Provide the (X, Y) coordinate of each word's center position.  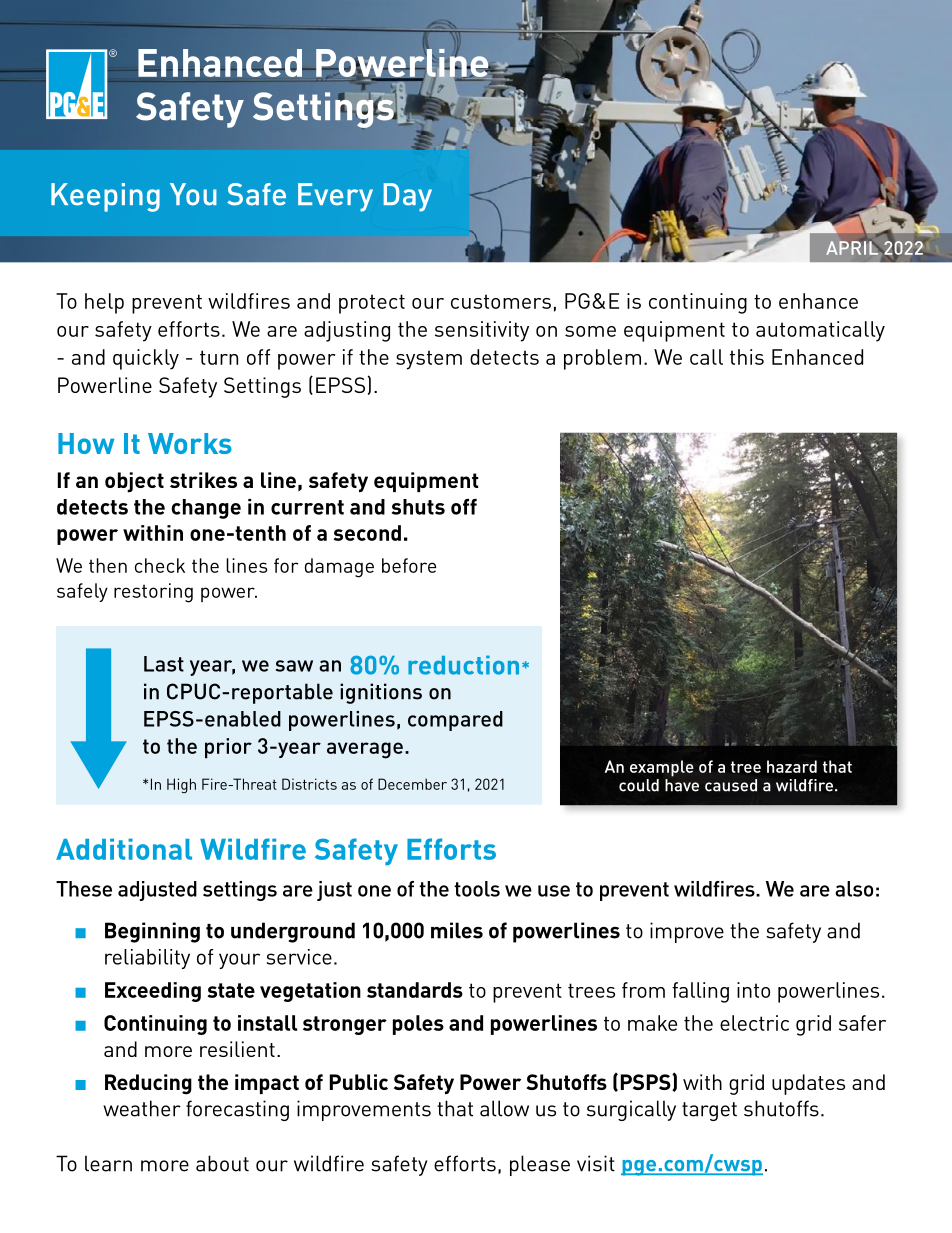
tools (477, 889)
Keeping (105, 197)
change (206, 509)
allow (504, 1108)
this (747, 357)
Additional (124, 849)
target (709, 1111)
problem (602, 359)
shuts (418, 507)
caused (731, 785)
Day (408, 197)
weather (142, 1108)
